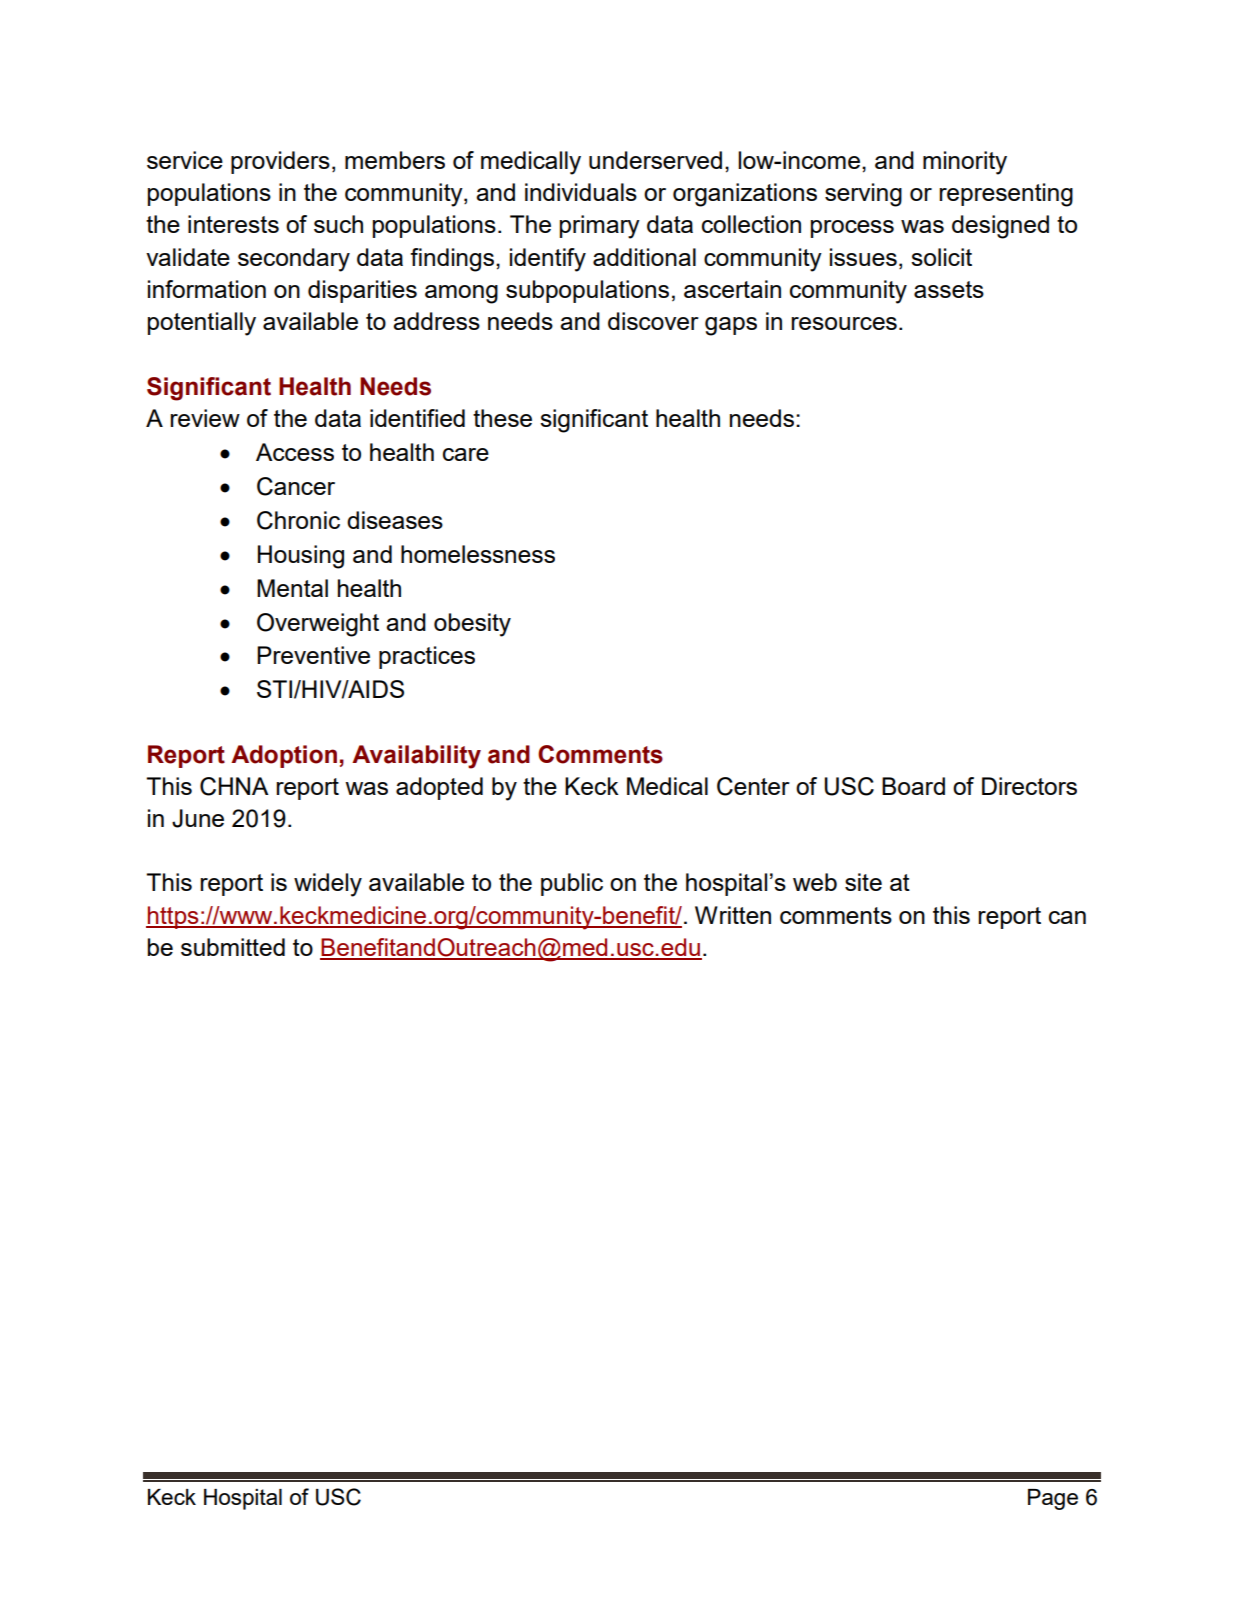 Image resolution: width=1244 pixels, height=1610 pixels. Describe the element at coordinates (472, 625) in the page. I see `obesity` at that location.
